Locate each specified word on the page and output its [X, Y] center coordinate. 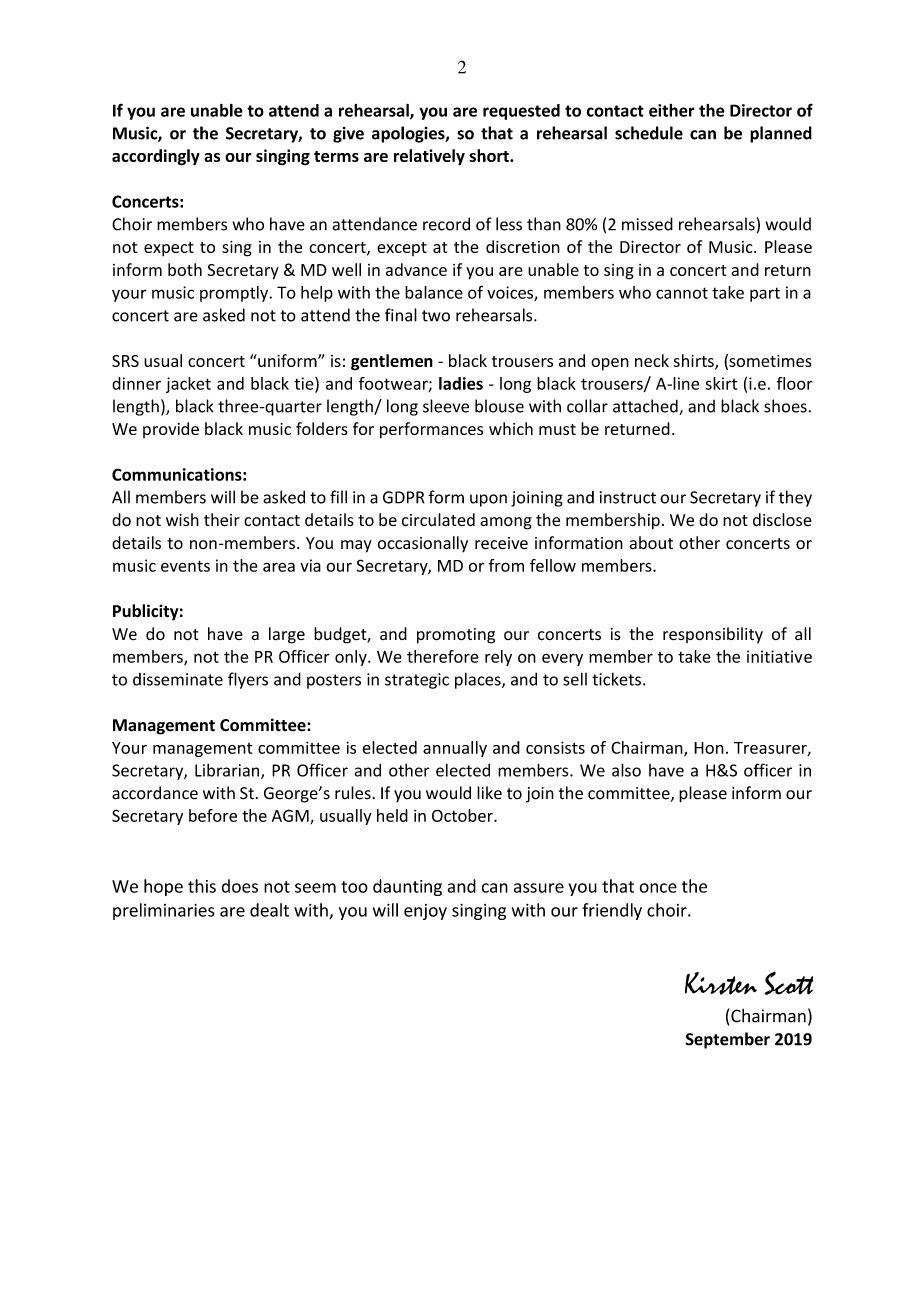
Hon [709, 748]
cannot [682, 293]
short [490, 155]
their [222, 520]
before [213, 815]
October [463, 815]
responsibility [713, 635]
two [436, 316]
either [672, 110]
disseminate [178, 679]
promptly [235, 294]
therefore [443, 656]
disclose [782, 519]
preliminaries [164, 911]
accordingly [156, 157]
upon [488, 500]
